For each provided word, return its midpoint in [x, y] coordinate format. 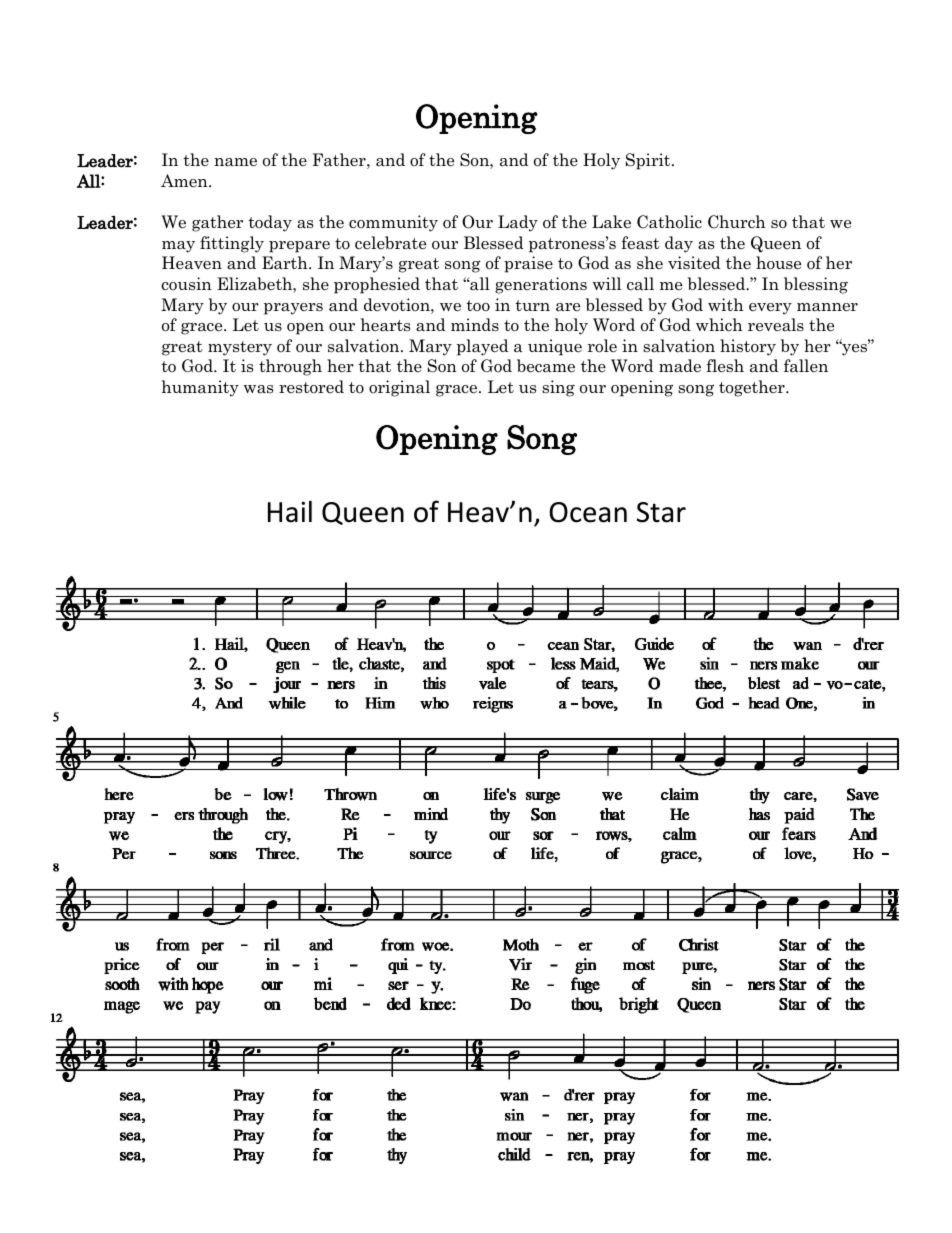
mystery [240, 348]
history [748, 347]
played [483, 347]
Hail [290, 511]
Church [737, 222]
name [235, 162]
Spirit [649, 161]
